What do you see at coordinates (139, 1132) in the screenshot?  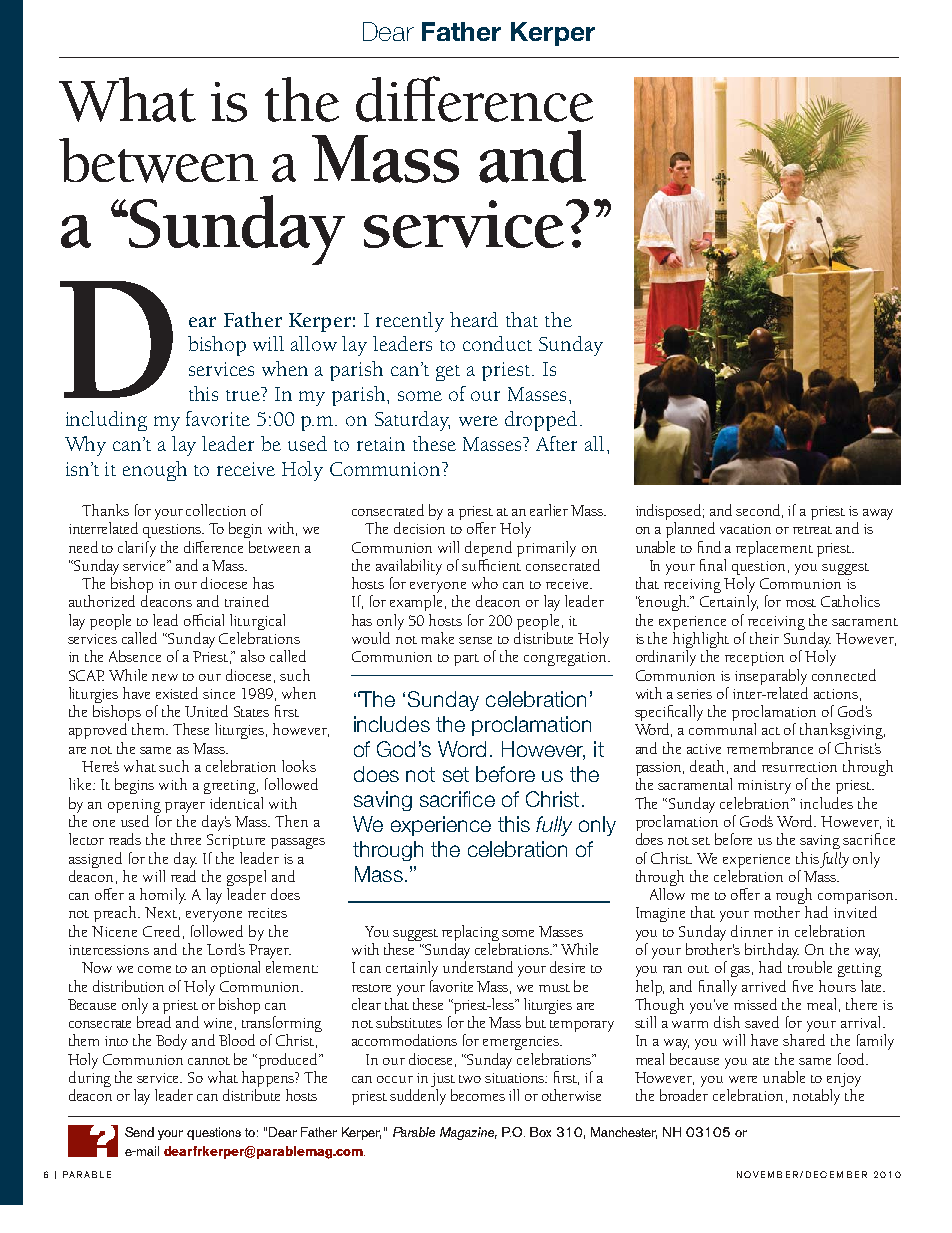 I see `Send` at bounding box center [139, 1132].
